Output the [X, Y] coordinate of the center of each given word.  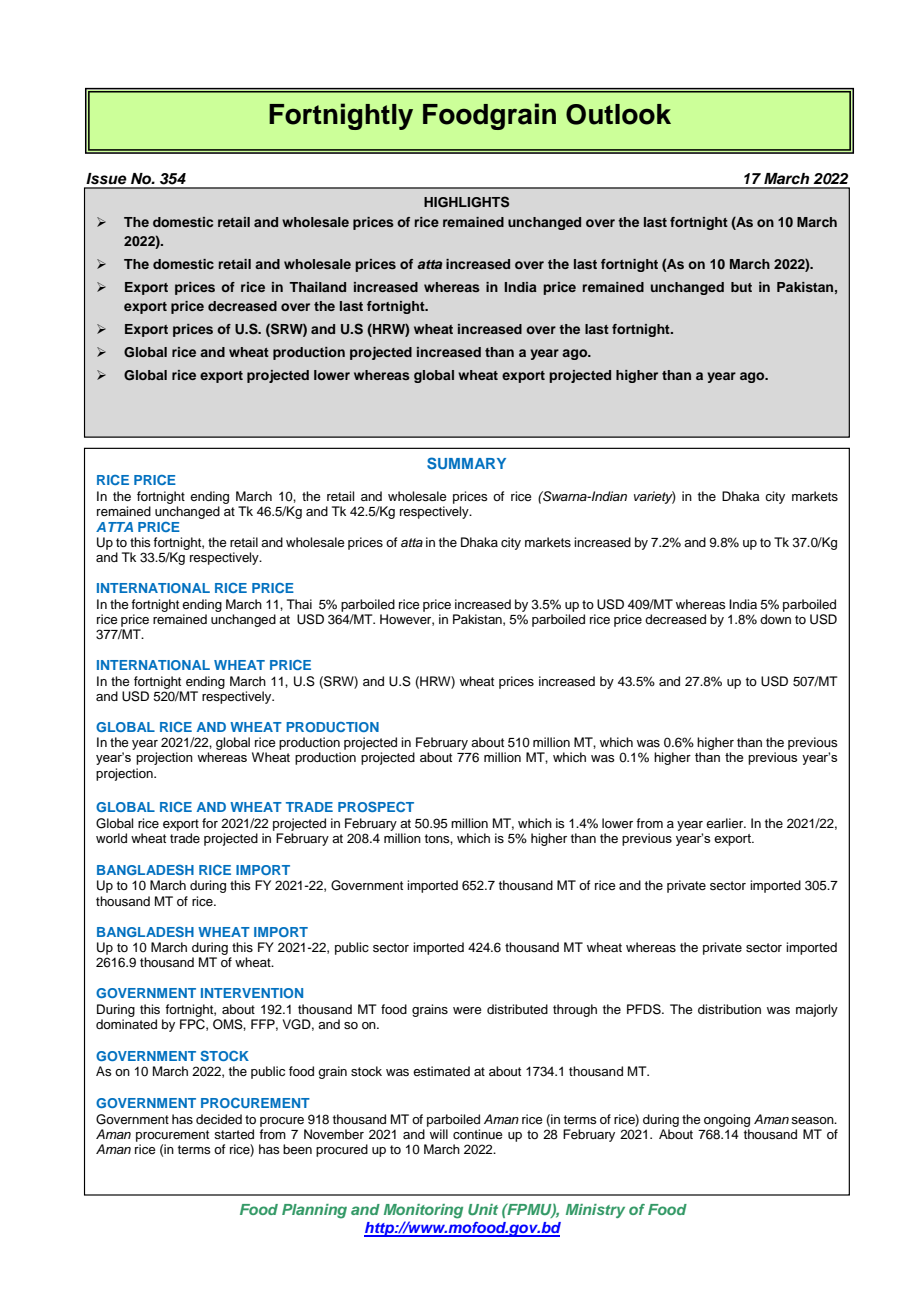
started [234, 1134]
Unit [483, 1209]
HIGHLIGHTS [466, 202]
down [775, 619]
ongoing [727, 1120]
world [111, 838]
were [467, 1010]
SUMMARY [466, 463]
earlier [726, 823]
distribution [729, 1009]
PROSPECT [376, 807]
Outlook [618, 114]
